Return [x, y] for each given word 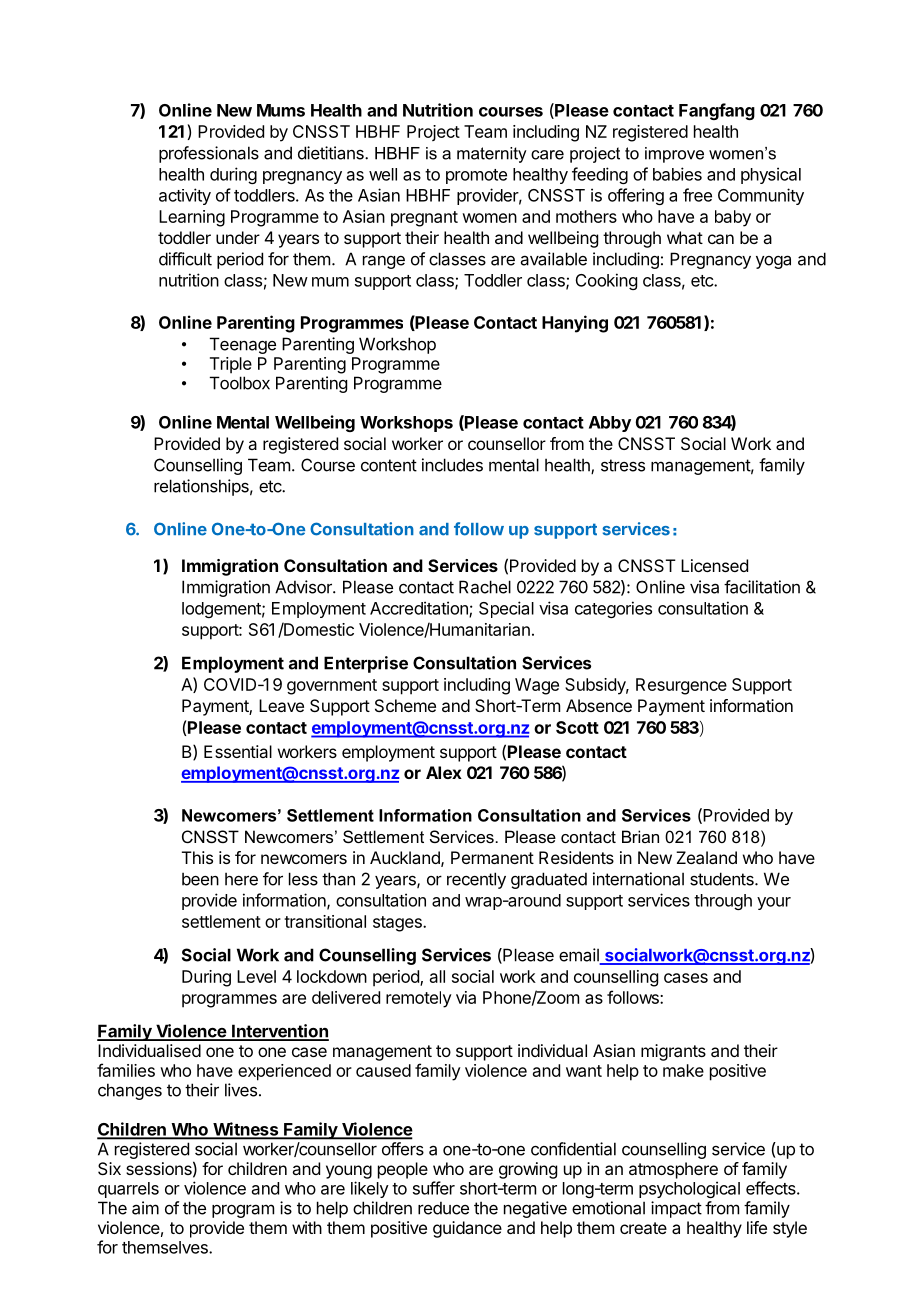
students [723, 879]
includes [452, 465]
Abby [610, 424]
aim [145, 1208]
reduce [443, 1208]
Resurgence [681, 686]
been [200, 879]
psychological [689, 1189]
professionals [209, 154]
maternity [492, 155]
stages [398, 924]
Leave [281, 705]
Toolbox [240, 383]
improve [674, 155]
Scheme [405, 705]
